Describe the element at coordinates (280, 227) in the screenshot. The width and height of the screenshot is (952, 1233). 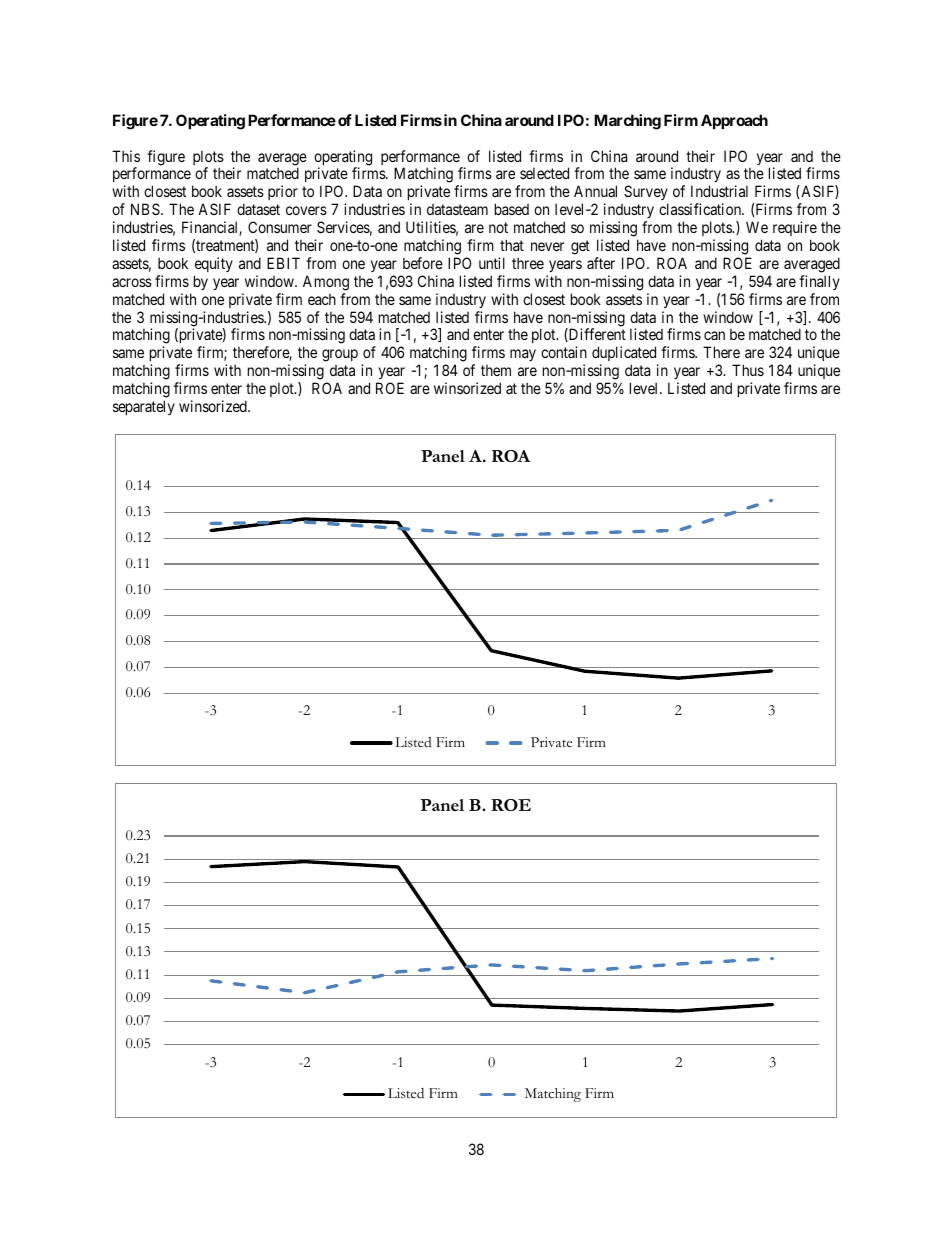
I see `Consumer` at that location.
